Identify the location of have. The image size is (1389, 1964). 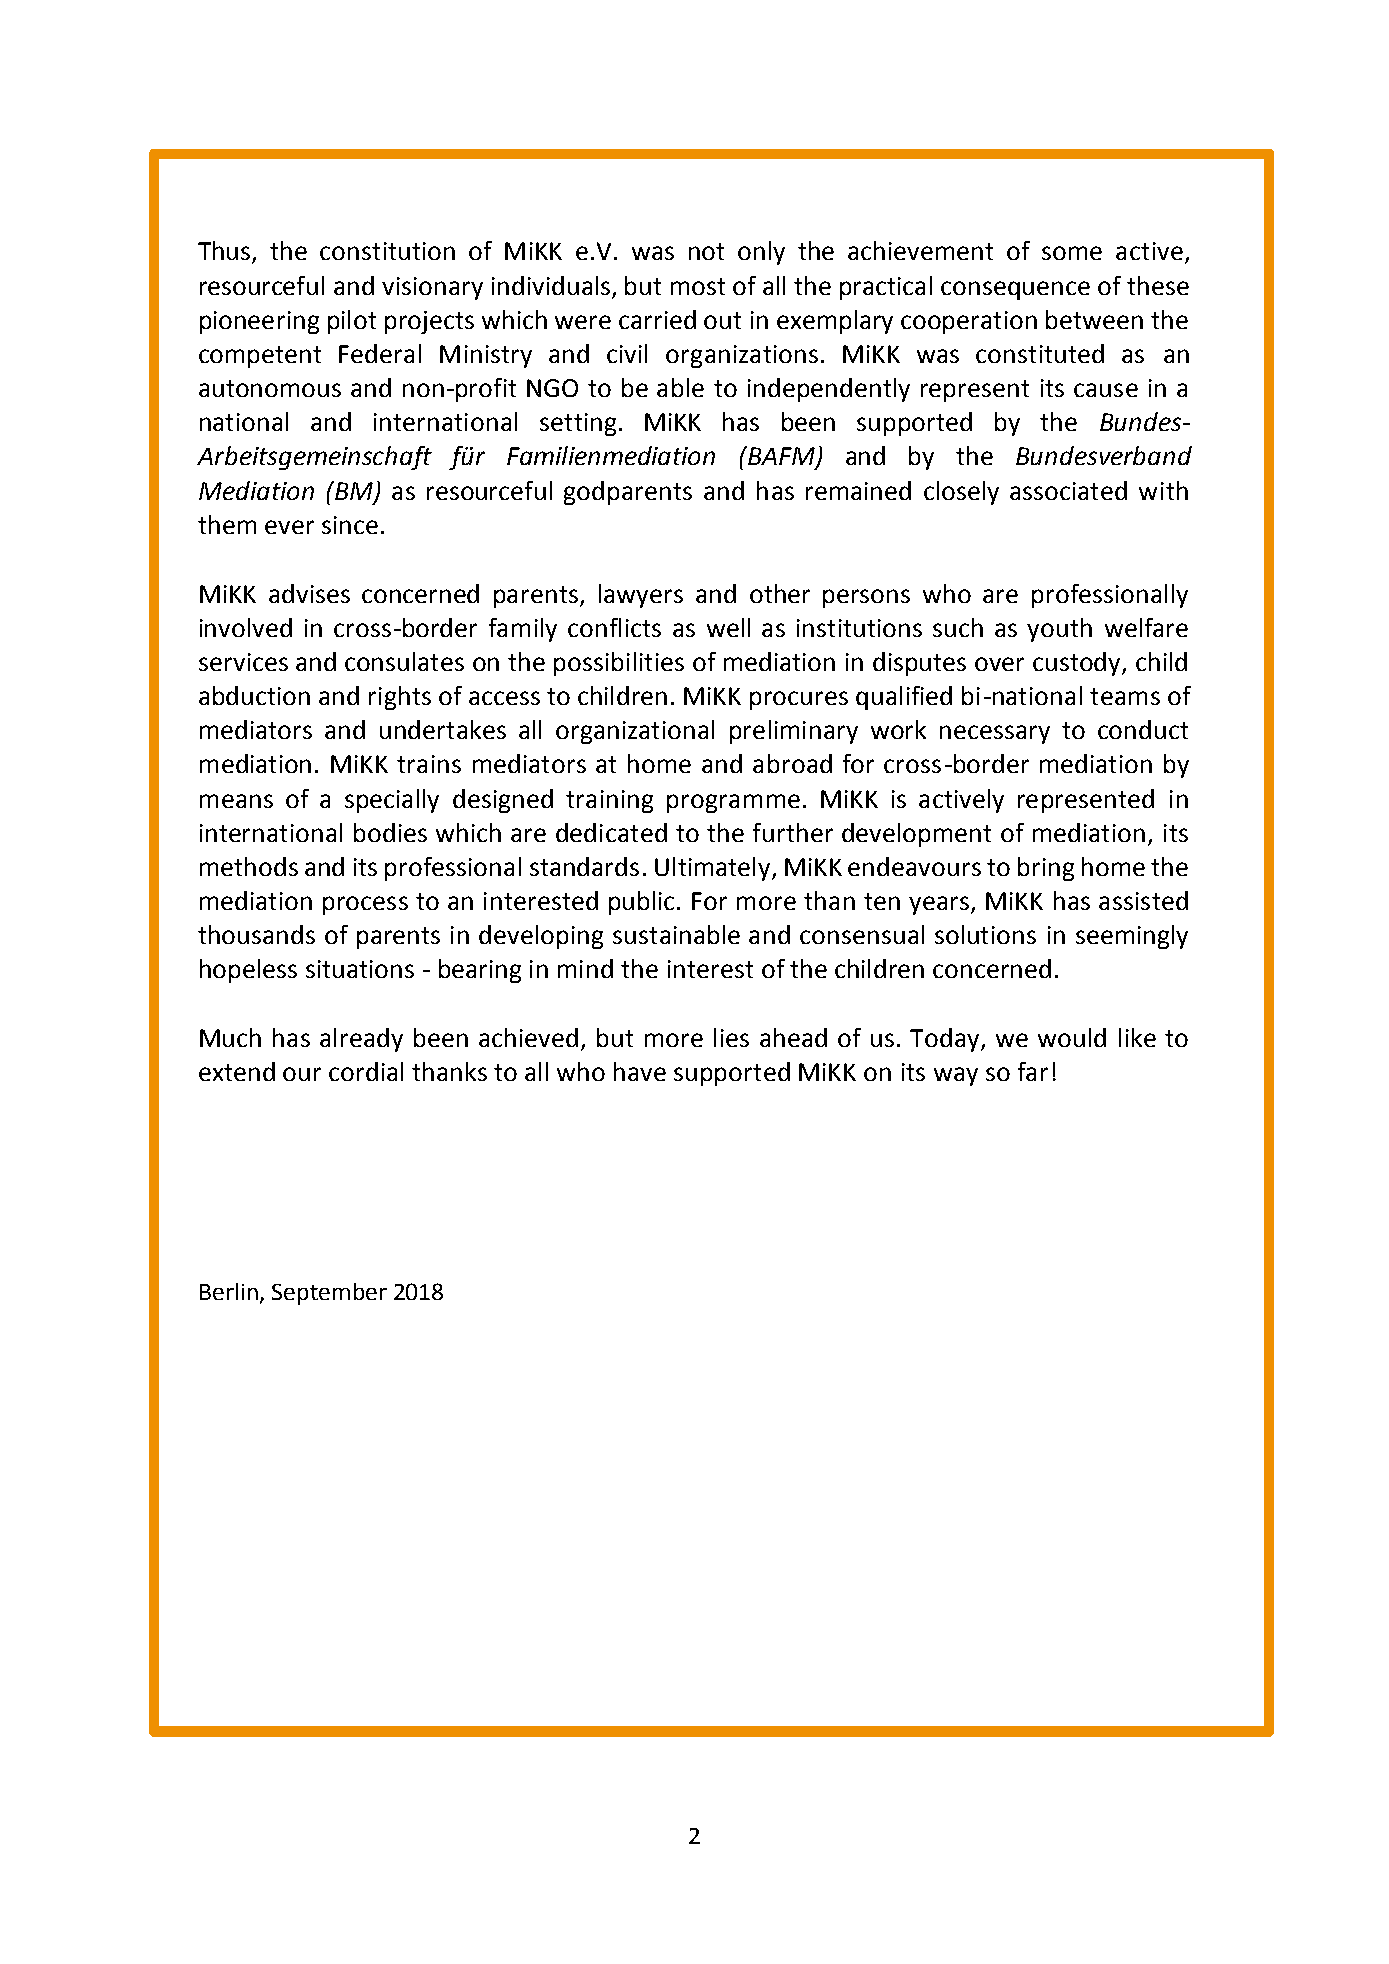
(640, 1071).
